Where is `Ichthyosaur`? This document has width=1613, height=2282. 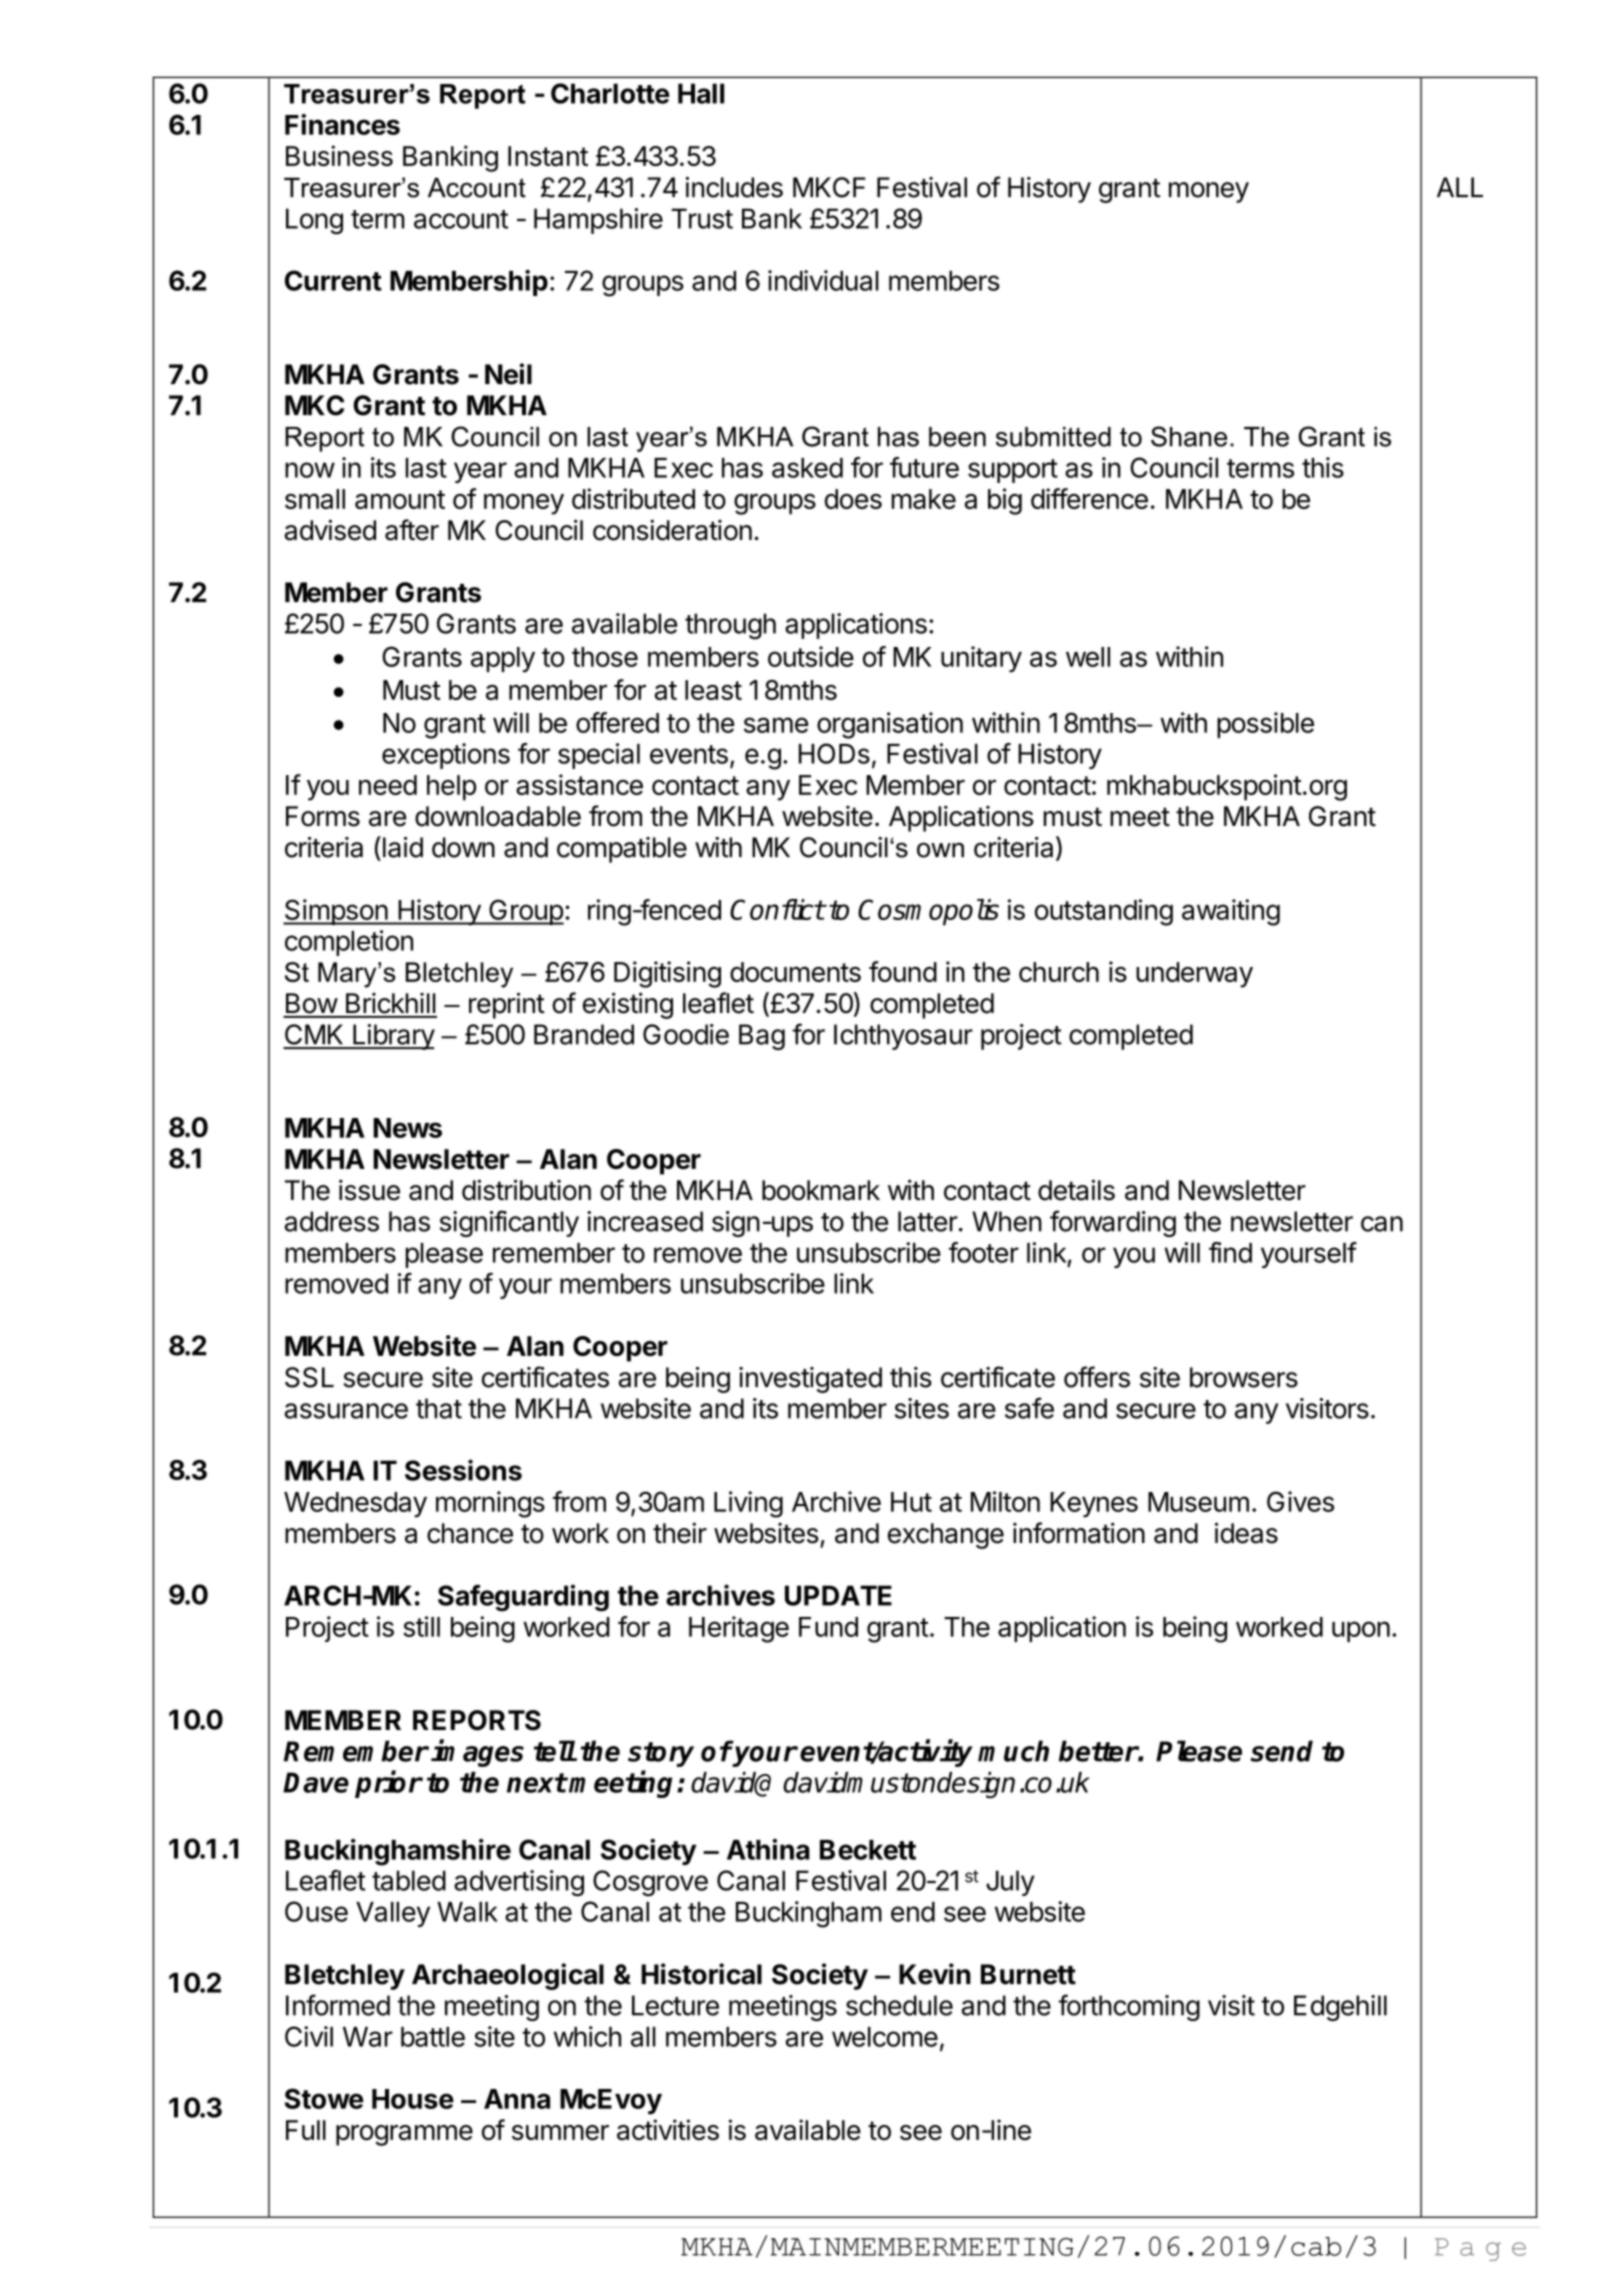 Ichthyosaur is located at coordinates (903, 1037).
